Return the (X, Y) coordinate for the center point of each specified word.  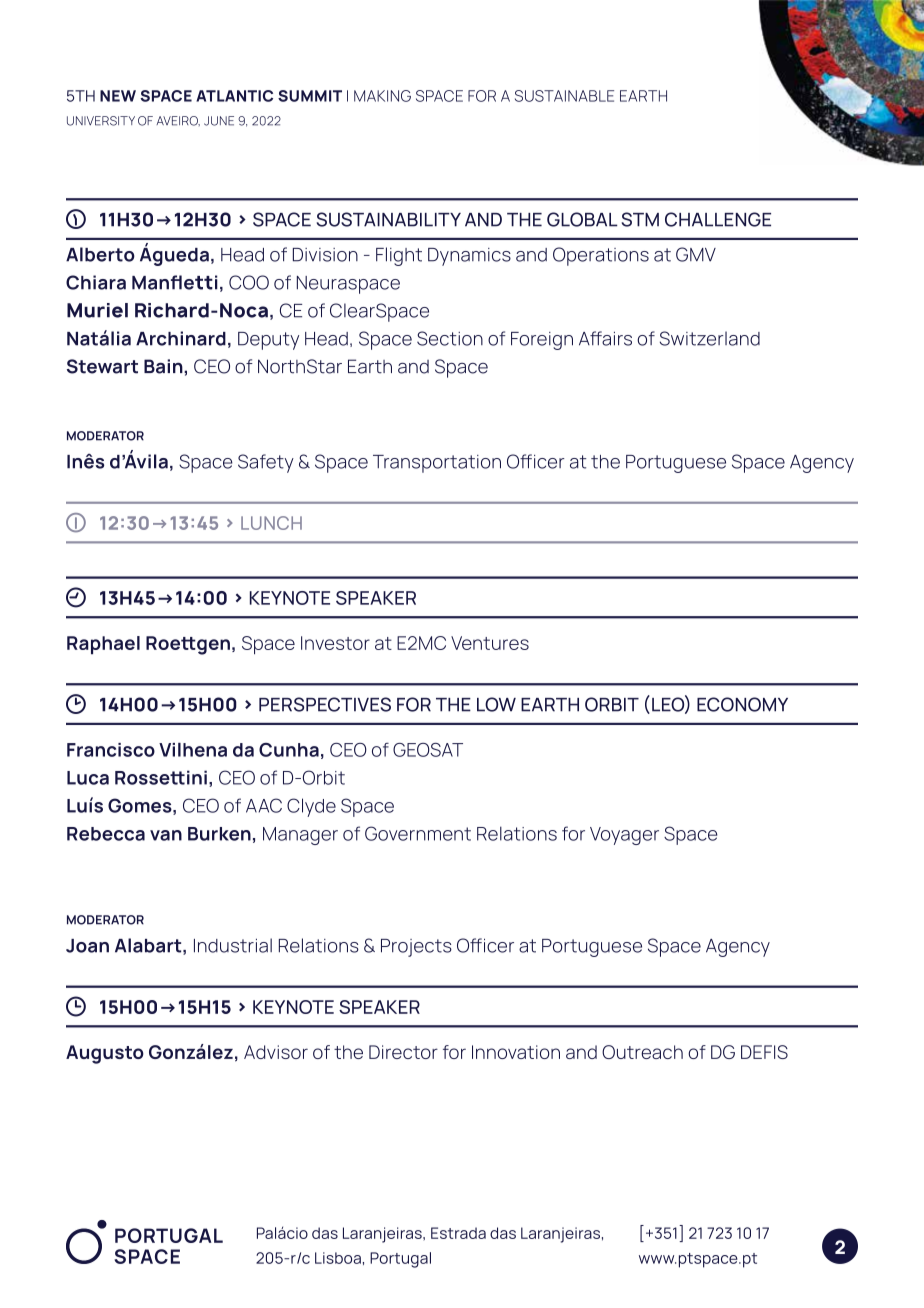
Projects (416, 948)
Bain (164, 366)
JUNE (219, 121)
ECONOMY (742, 704)
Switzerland (710, 338)
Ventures (490, 643)
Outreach (642, 1052)
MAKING (382, 96)
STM (640, 219)
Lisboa (338, 1258)
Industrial (233, 945)
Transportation (437, 464)
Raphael (103, 645)
